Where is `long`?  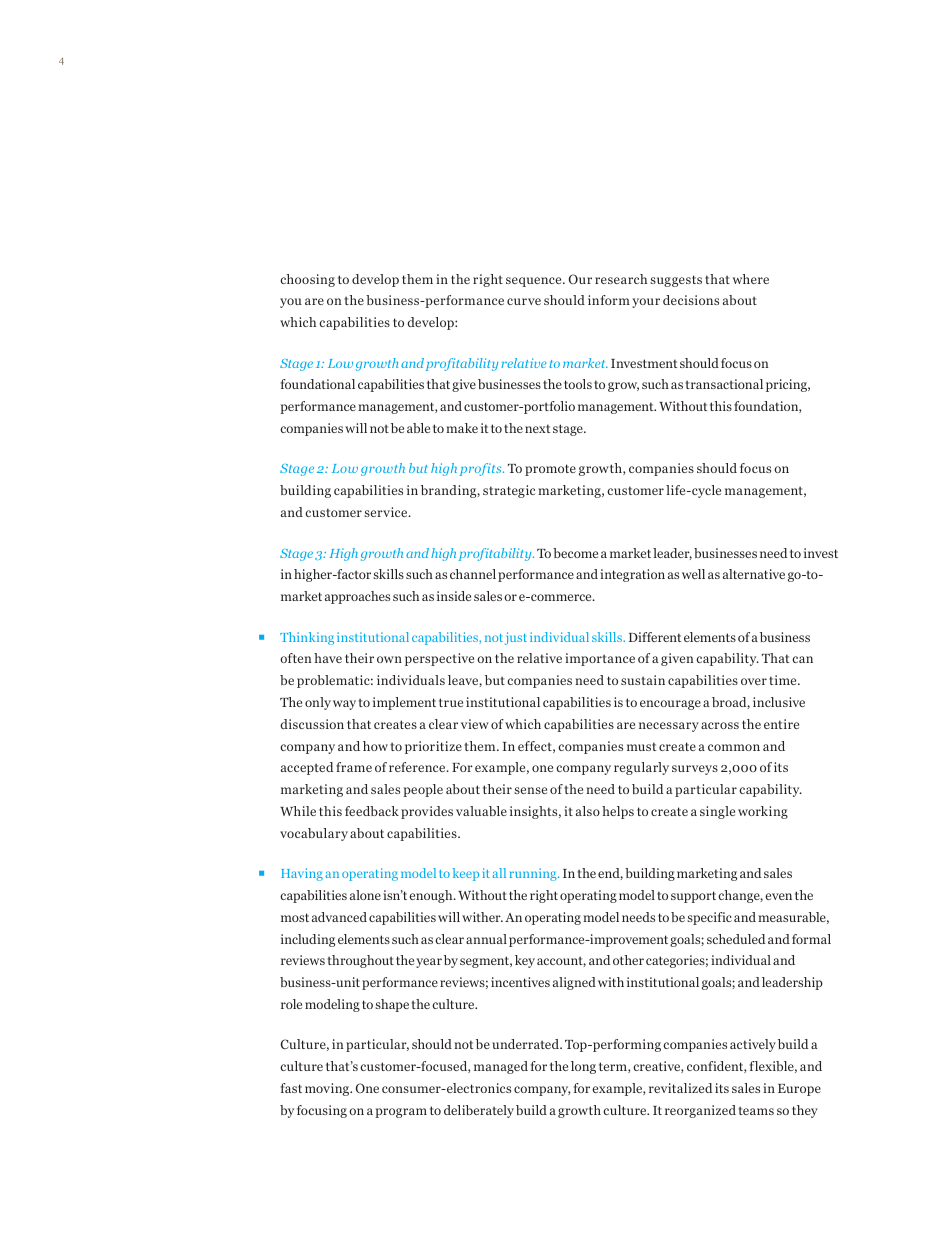
long is located at coordinates (583, 1067).
